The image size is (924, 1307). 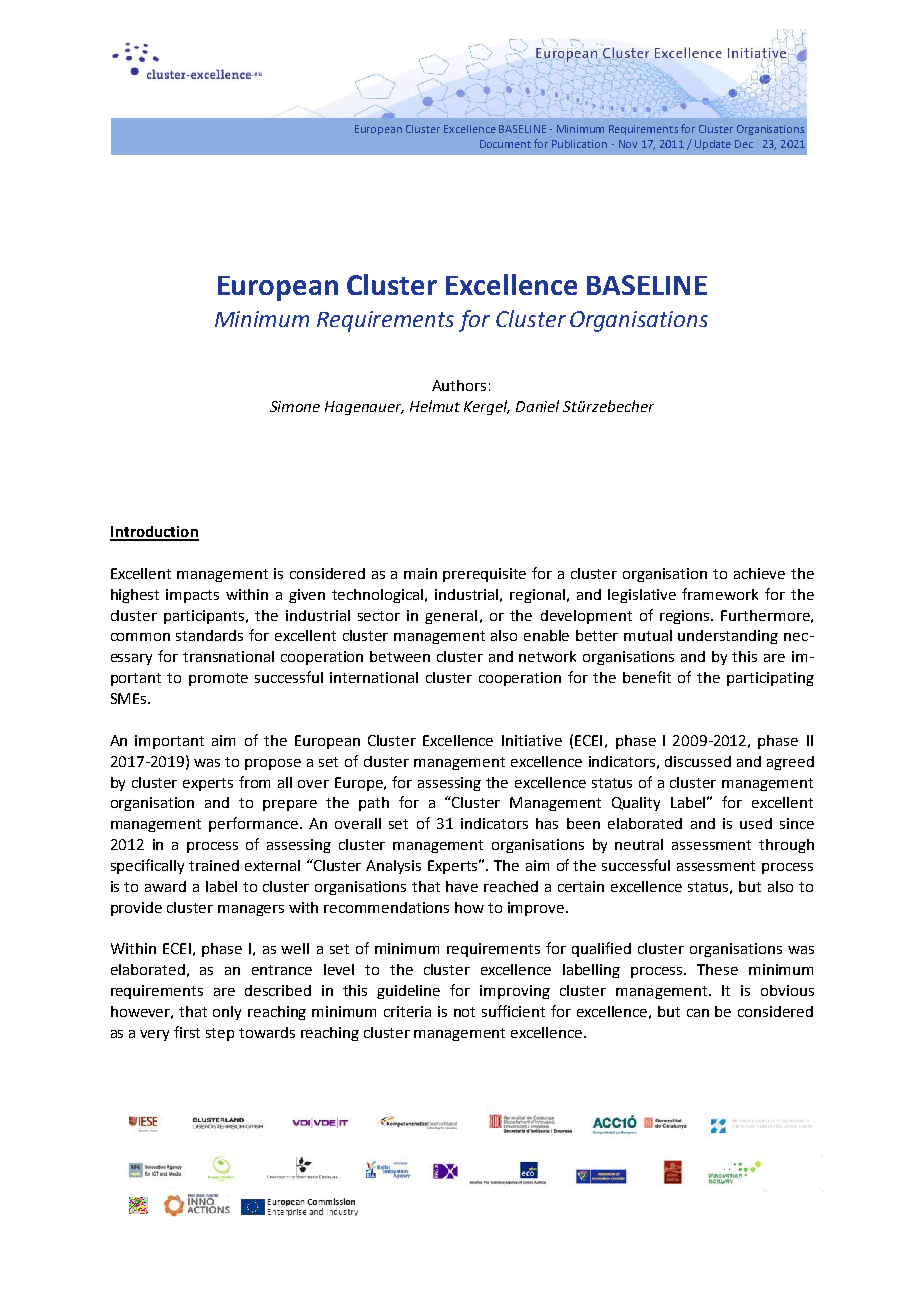 I want to click on only, so click(x=227, y=1013).
